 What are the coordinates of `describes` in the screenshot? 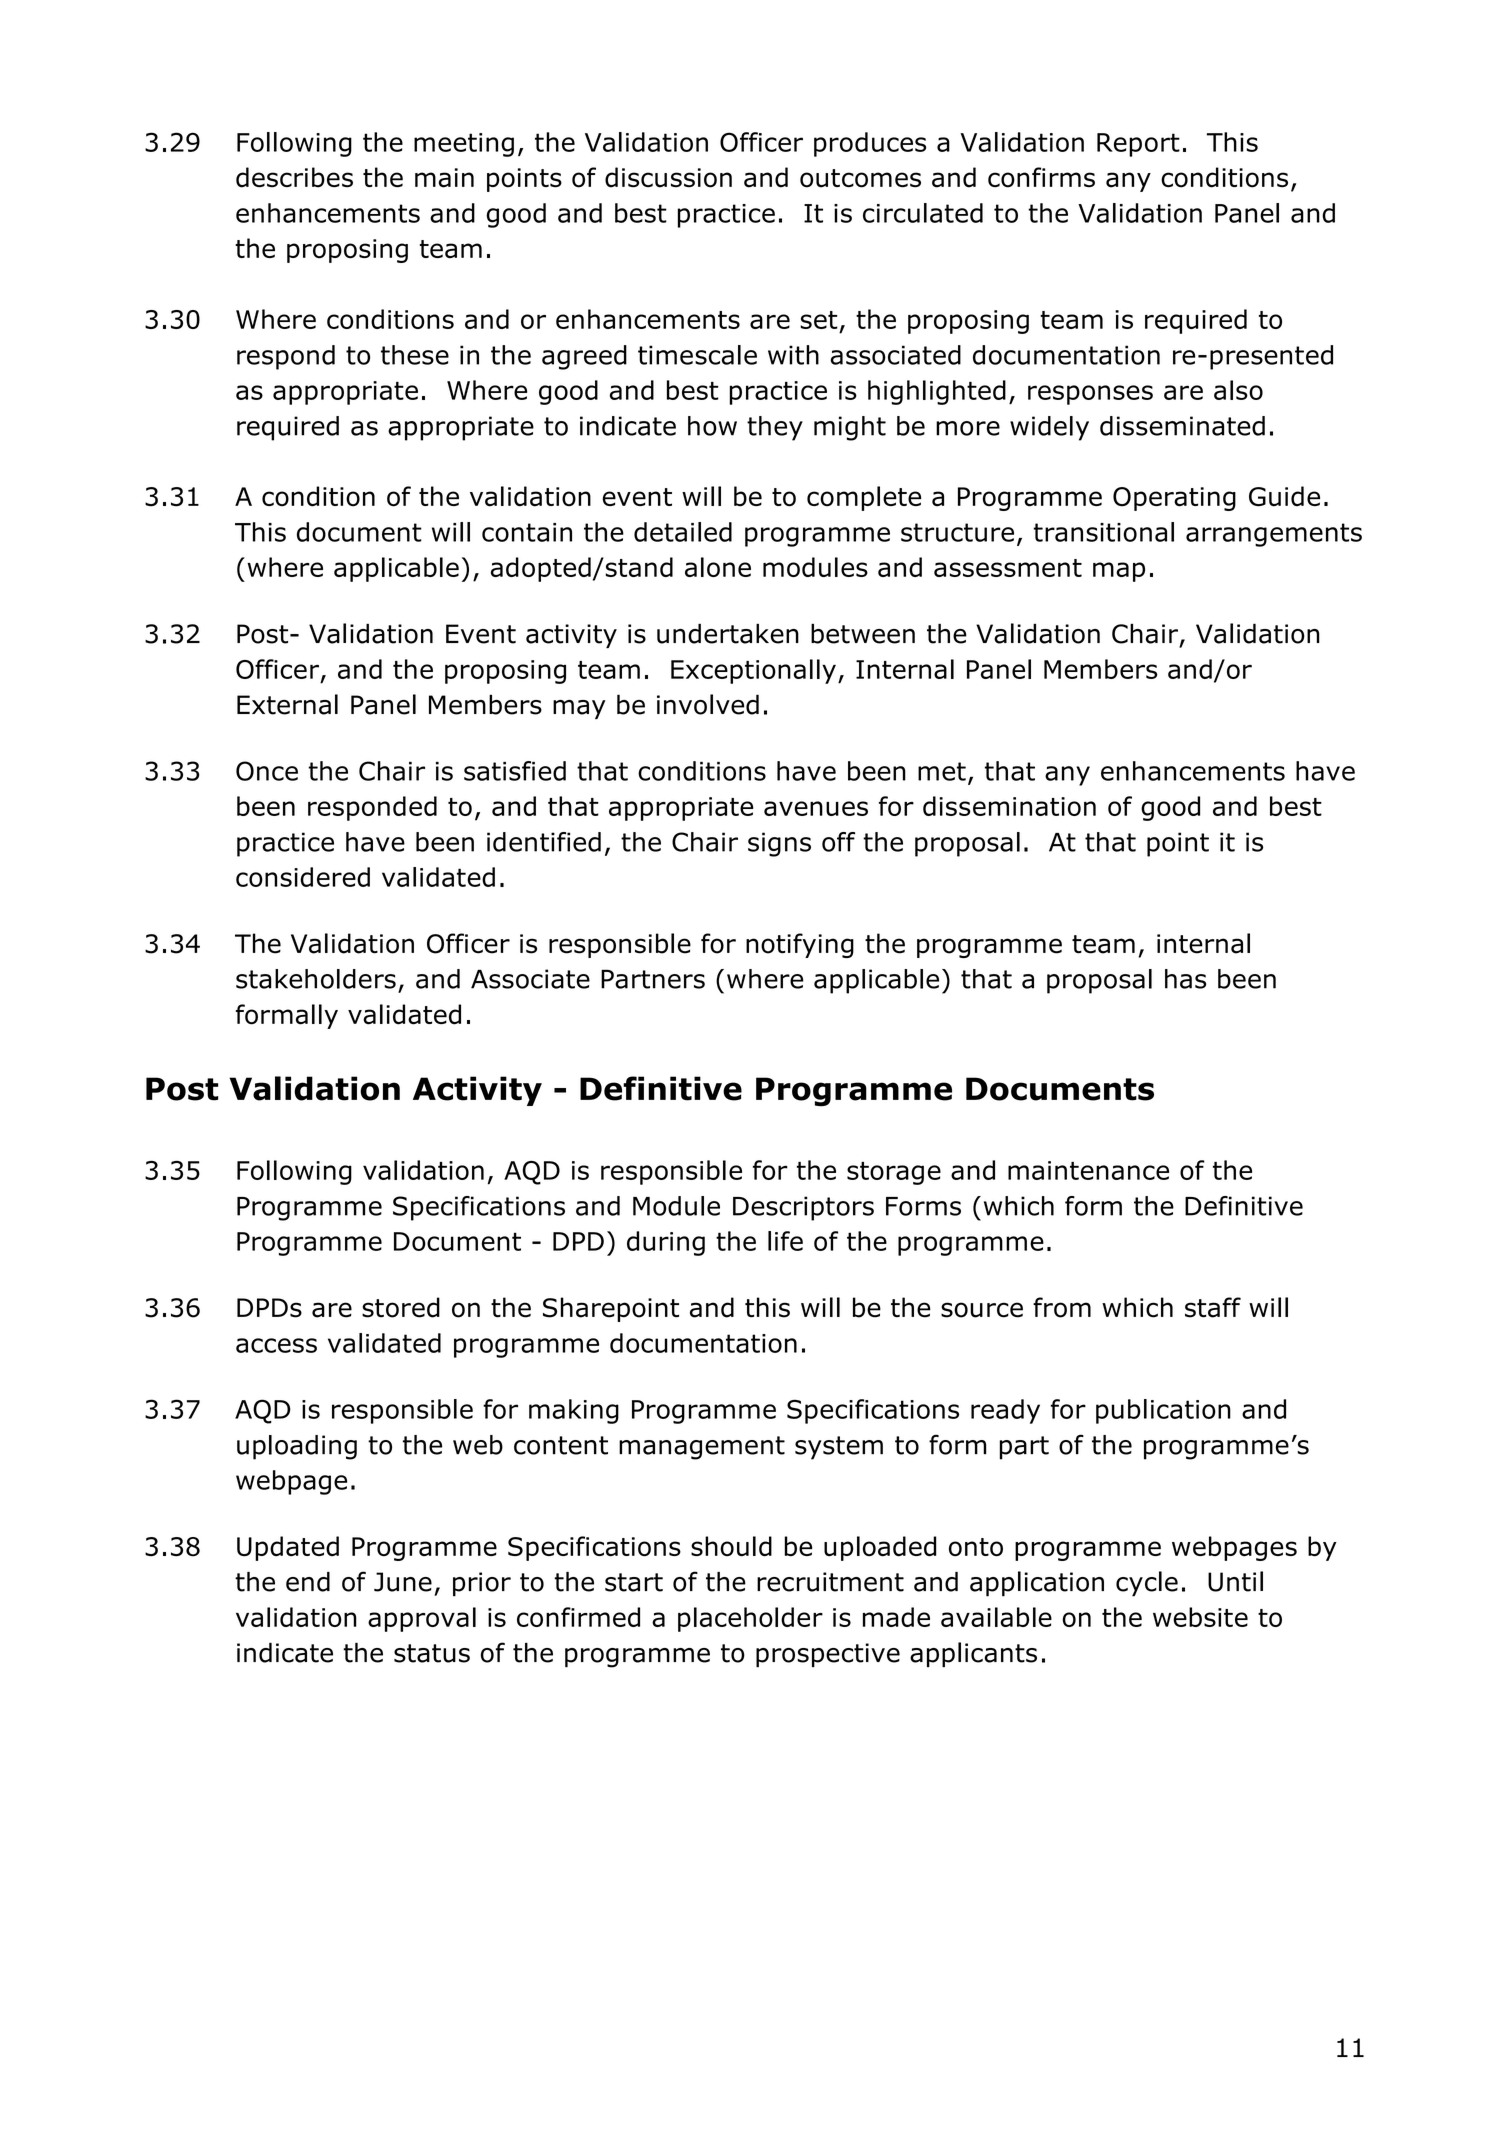 It's located at (294, 177).
